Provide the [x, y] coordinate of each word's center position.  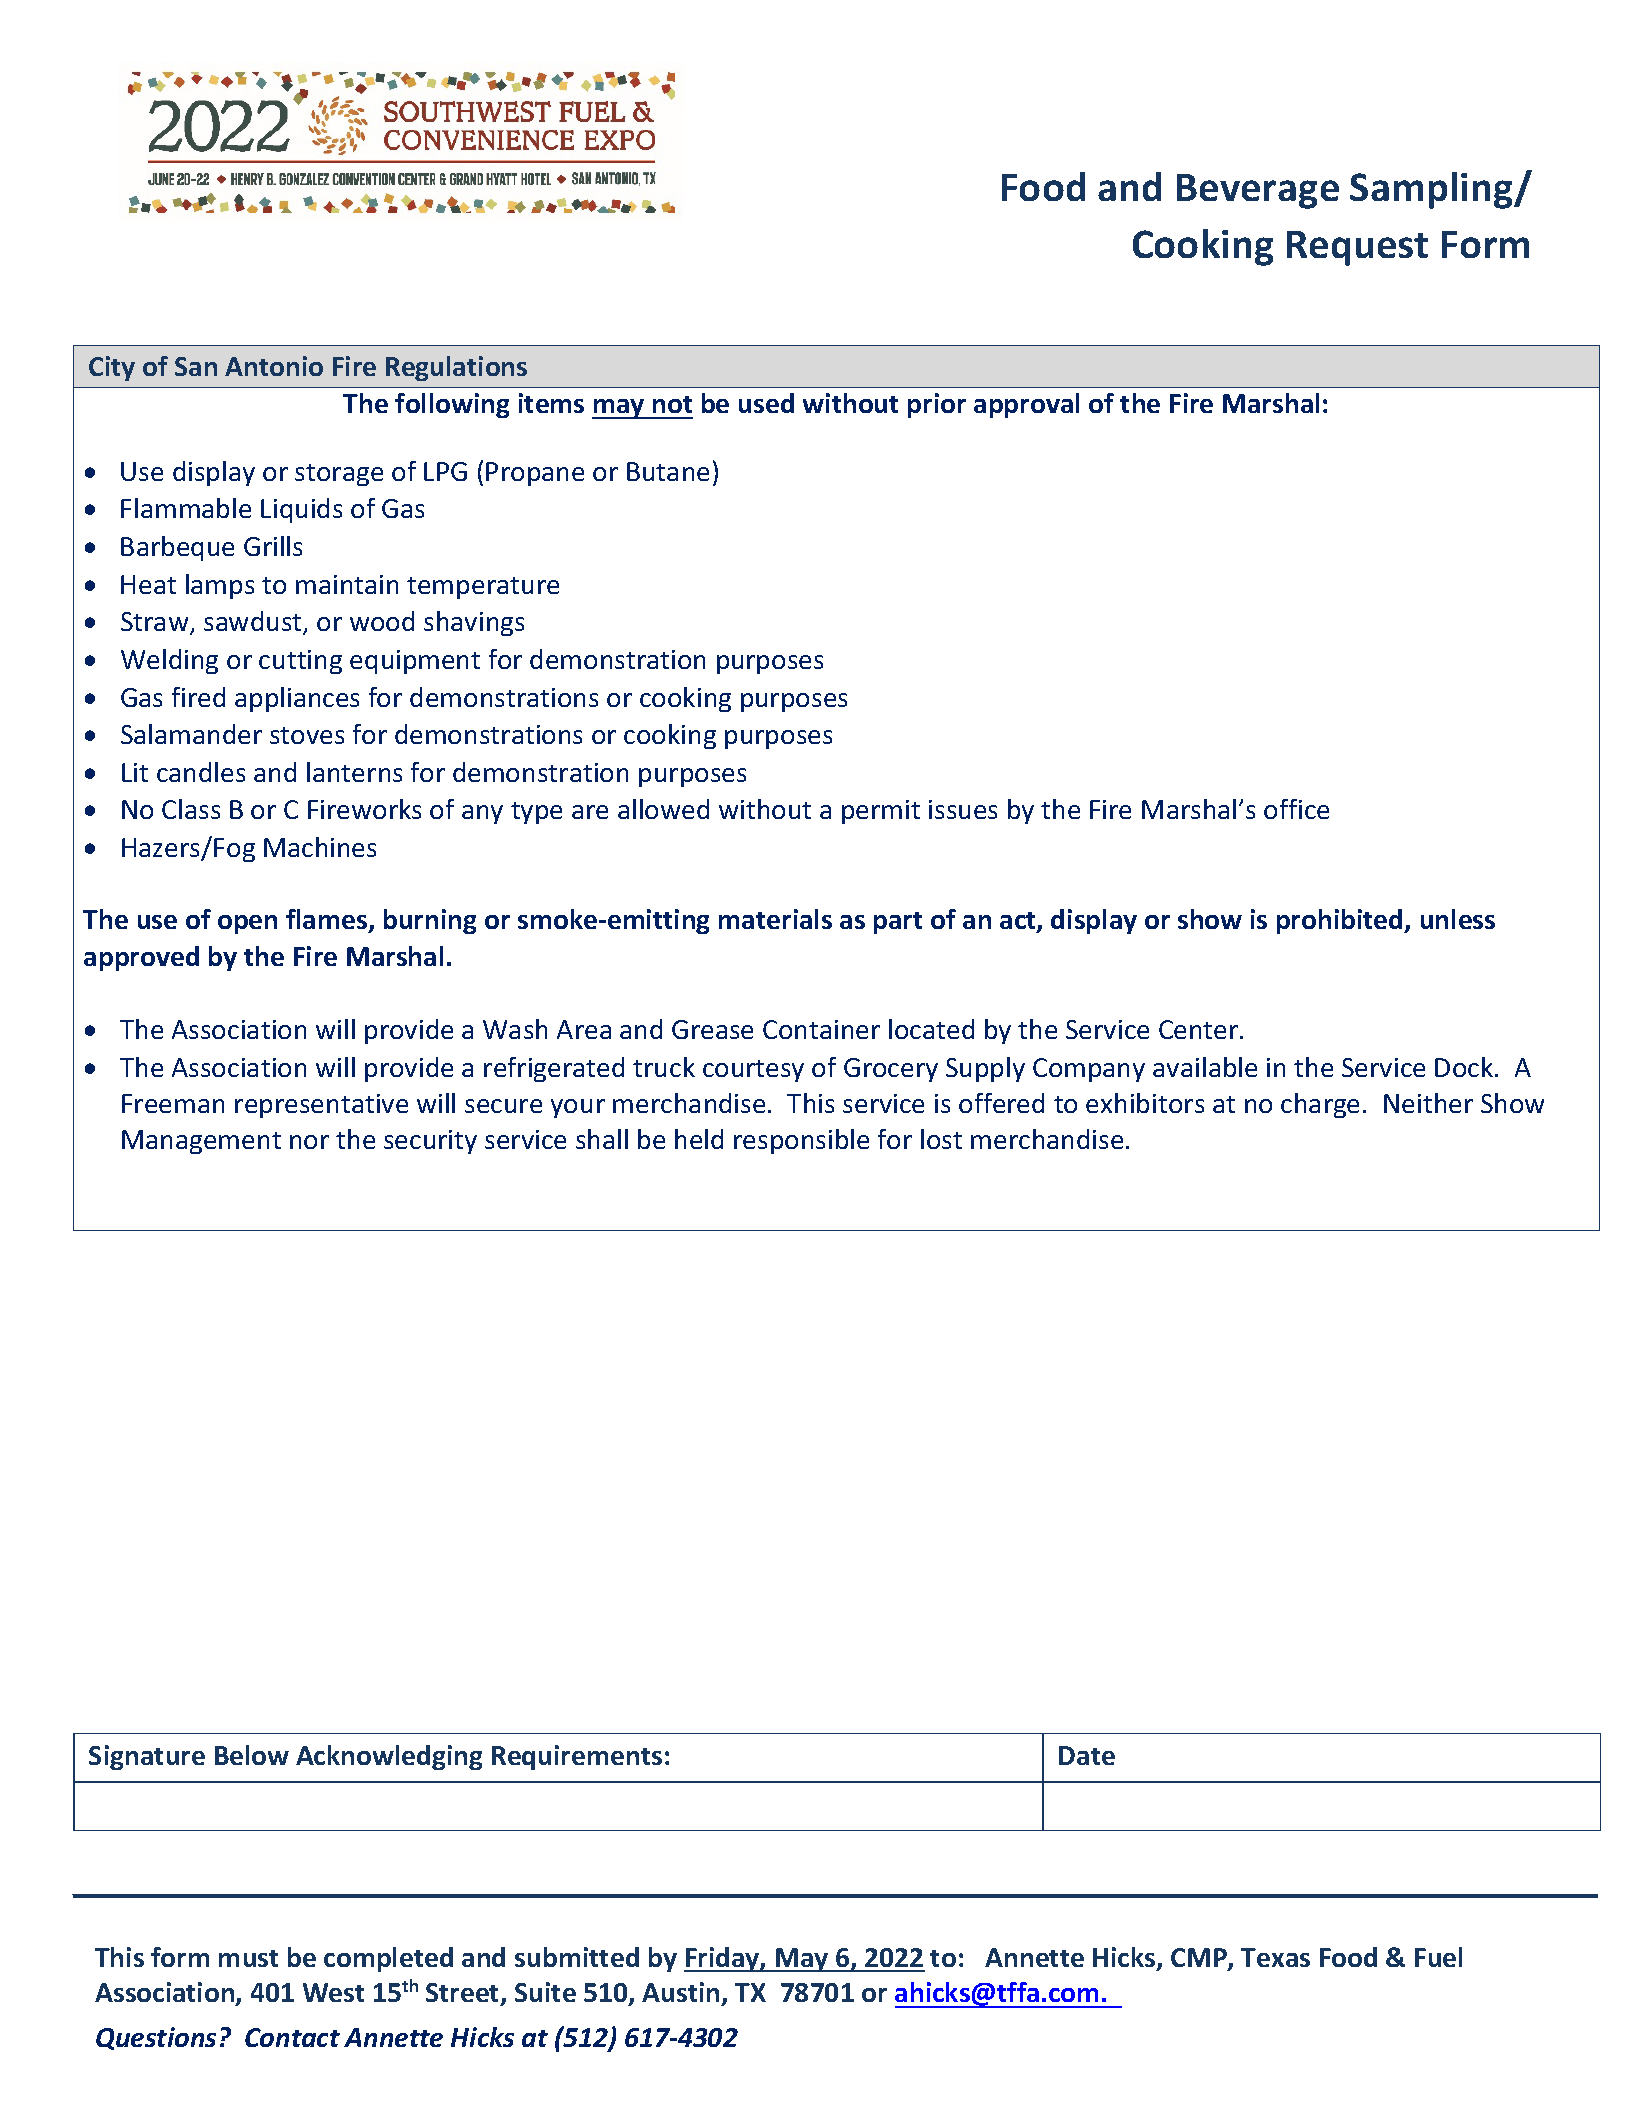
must [248, 1958]
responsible [801, 1141]
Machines [320, 847]
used [766, 403]
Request [1357, 248]
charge [1320, 1105]
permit [881, 812]
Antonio [274, 366]
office [1296, 809]
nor [309, 1142]
